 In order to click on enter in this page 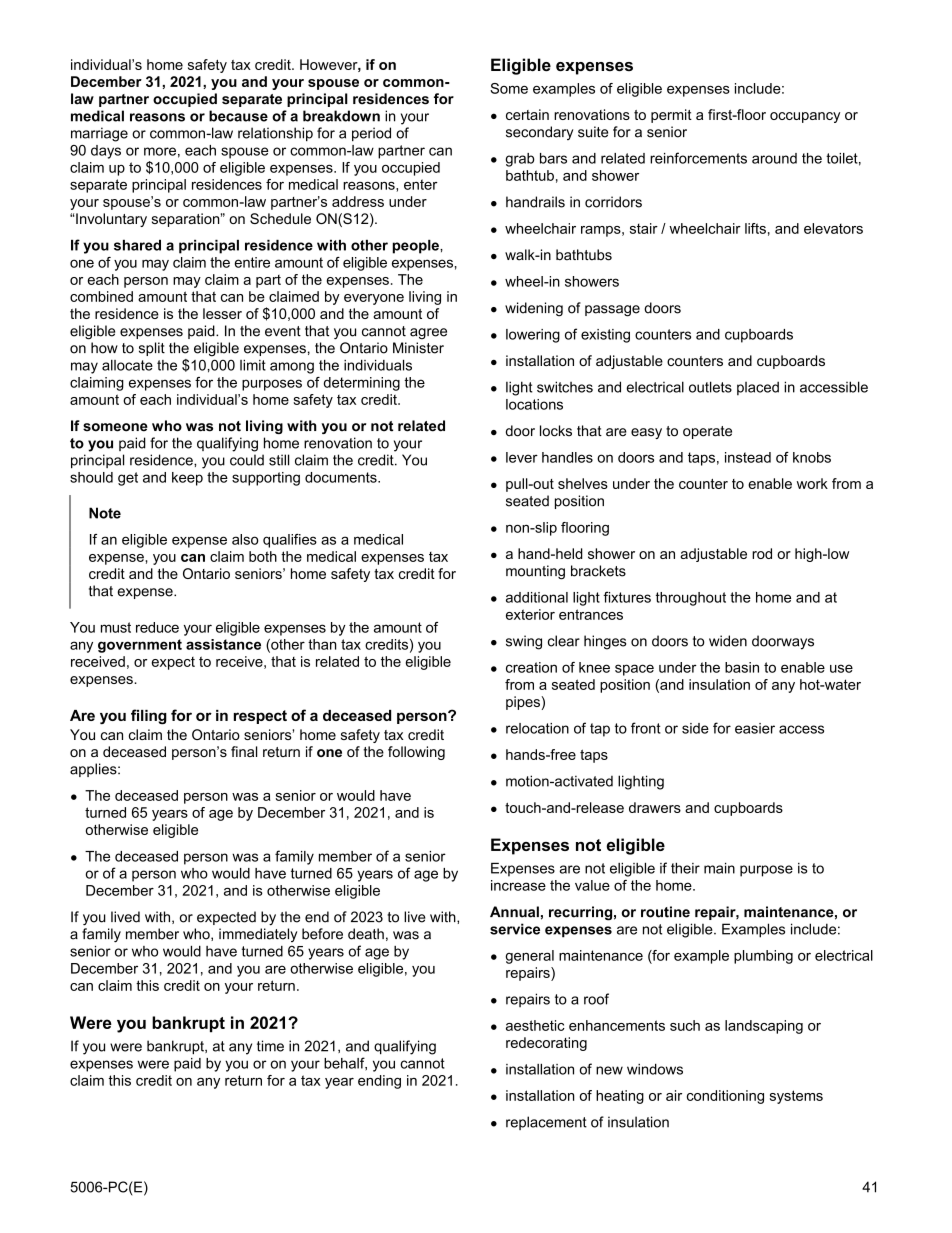, I will do `click(421, 184)`.
